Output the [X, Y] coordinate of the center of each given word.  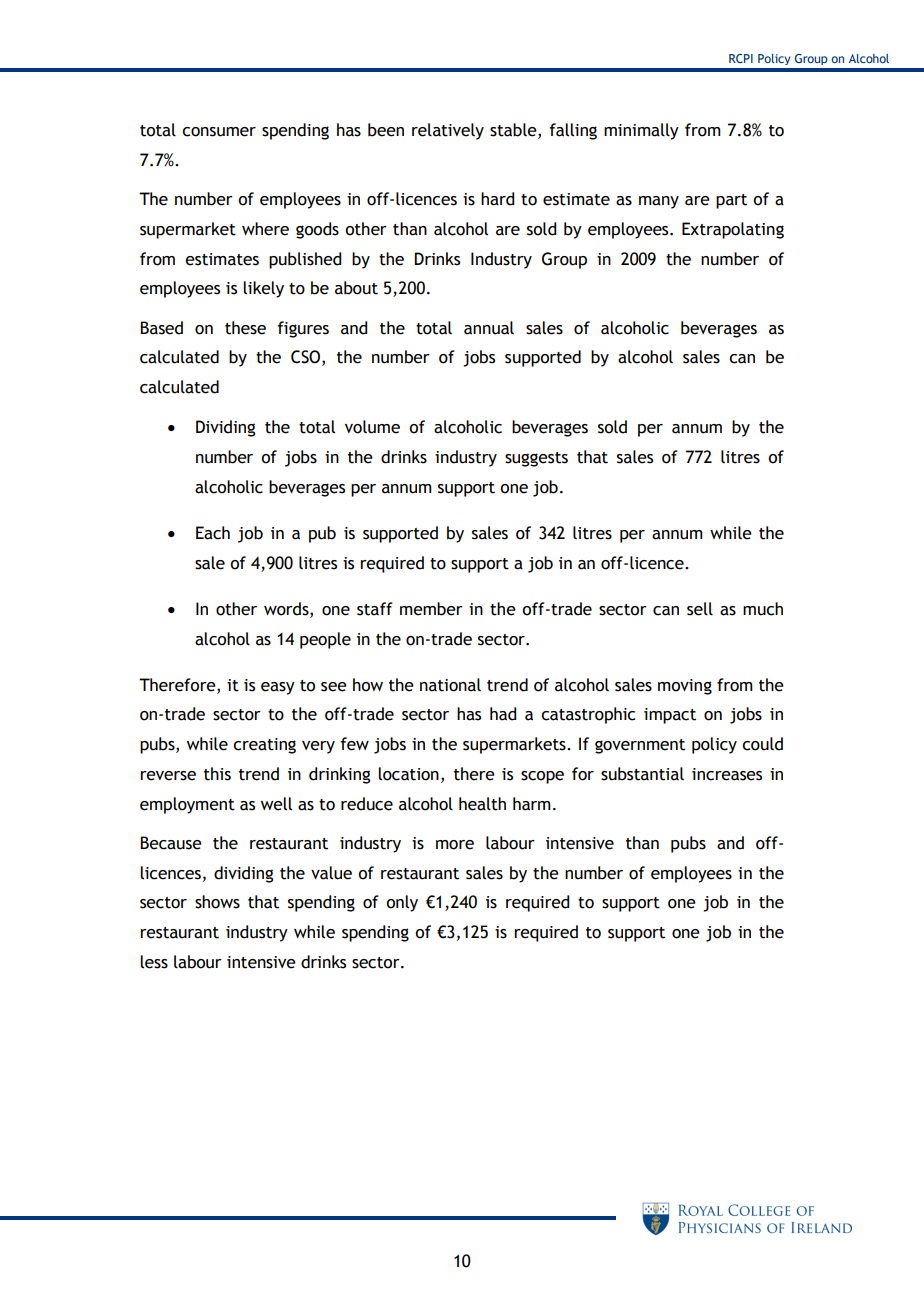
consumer [219, 132]
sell [700, 609]
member [431, 609]
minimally [641, 131]
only [402, 903]
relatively [448, 131]
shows [217, 902]
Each [213, 533]
